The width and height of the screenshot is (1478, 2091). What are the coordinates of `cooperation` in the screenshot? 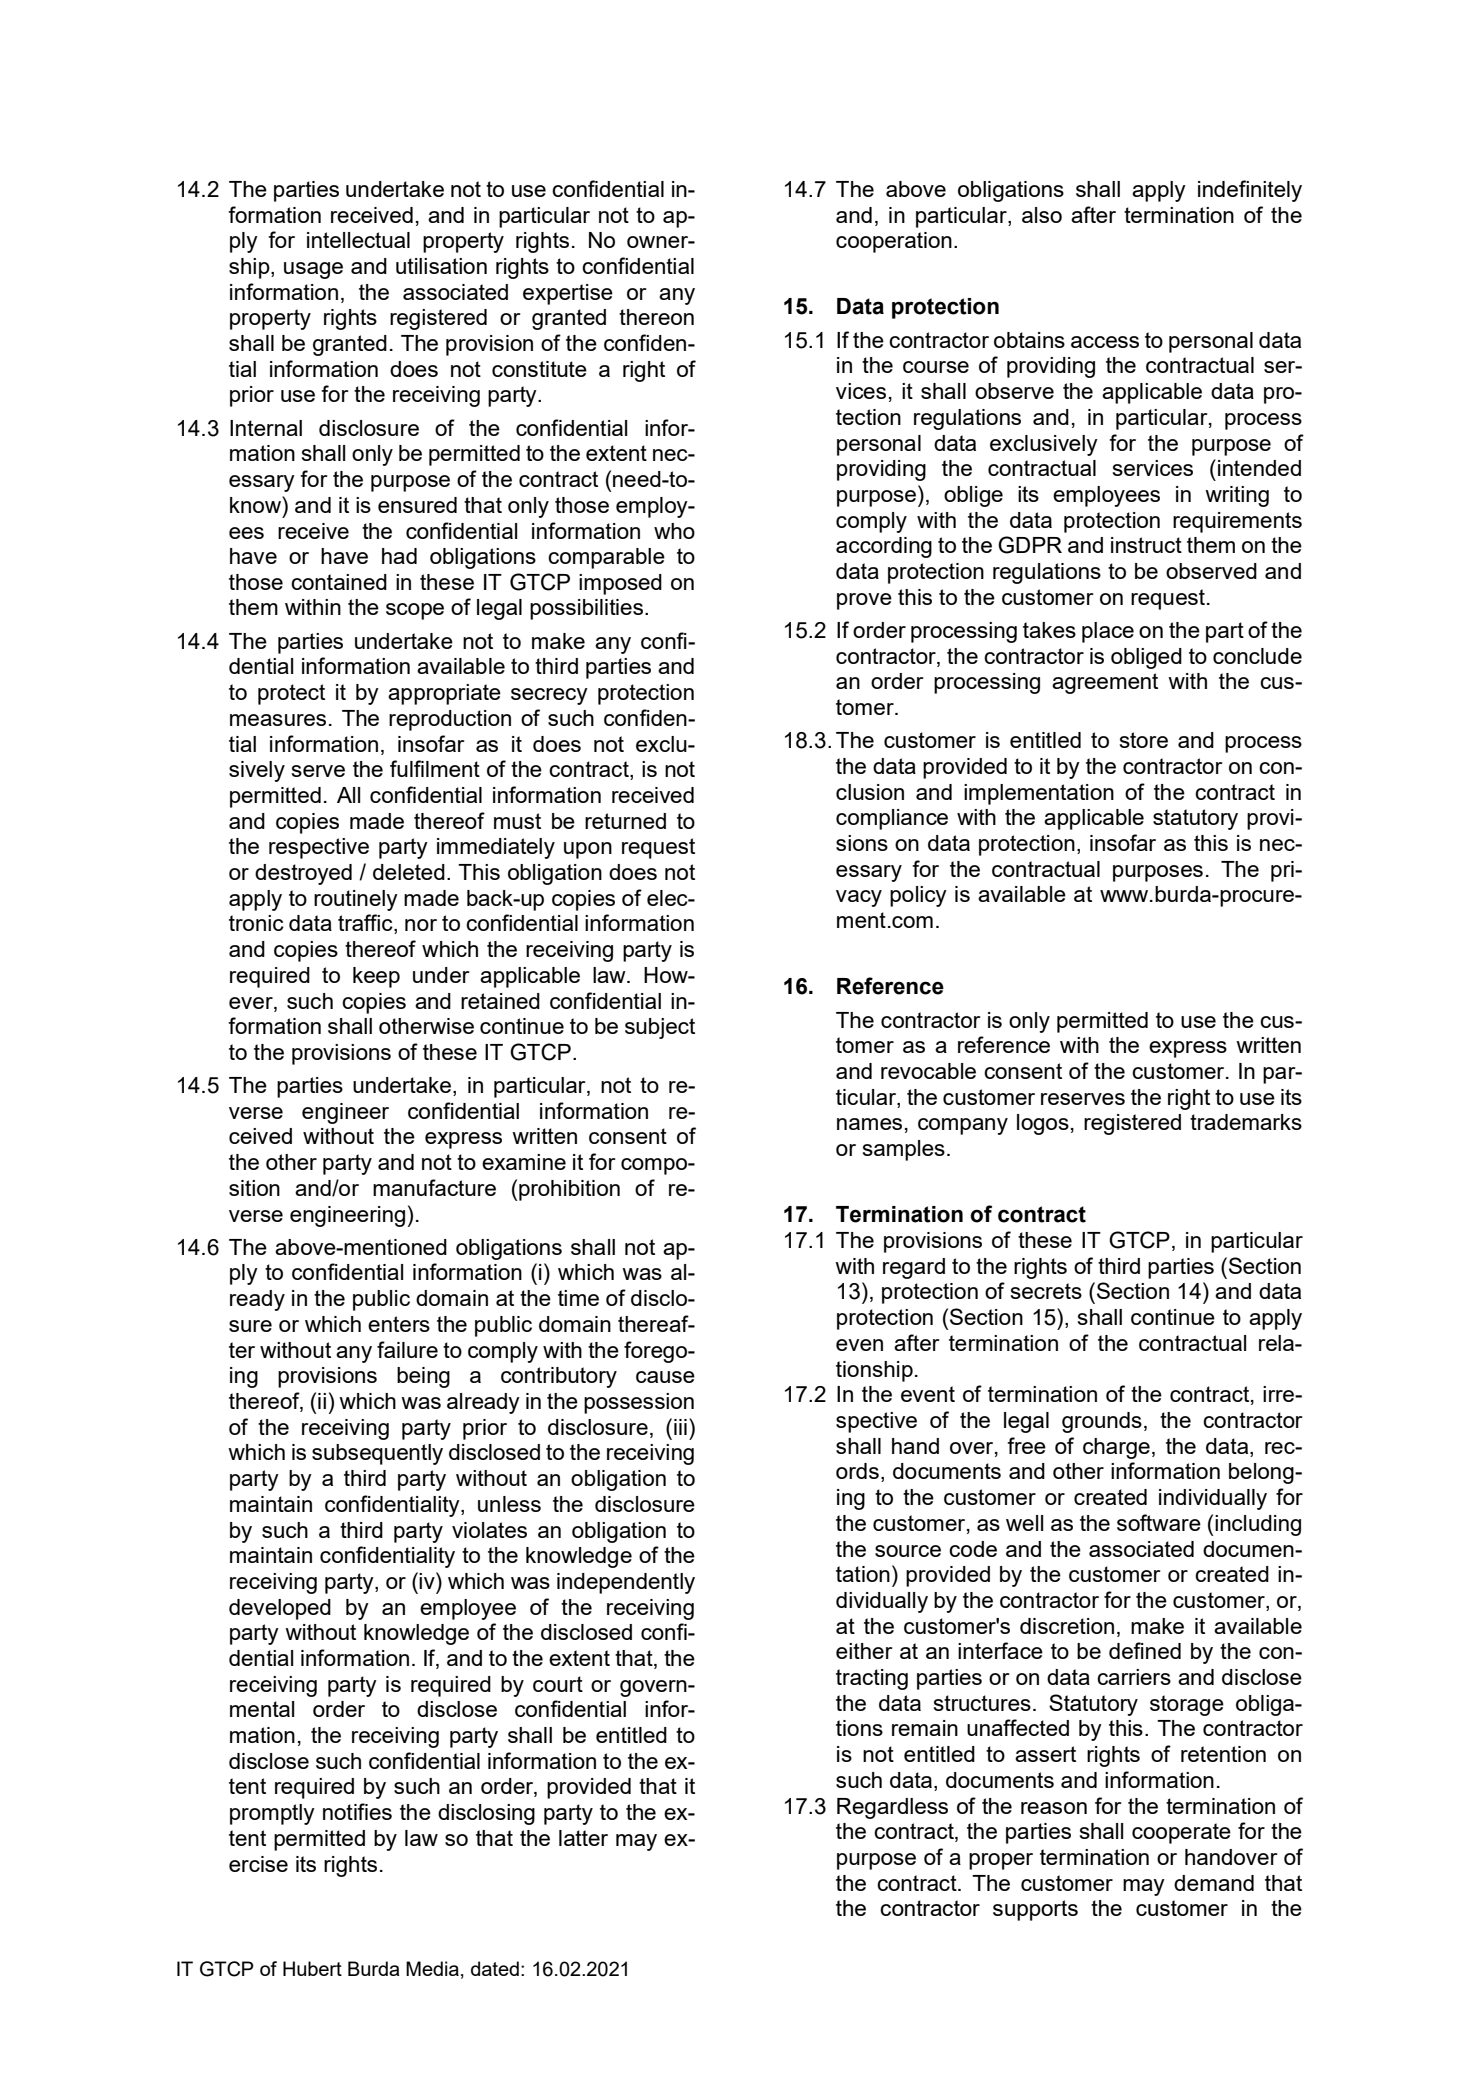 It's located at (894, 242).
